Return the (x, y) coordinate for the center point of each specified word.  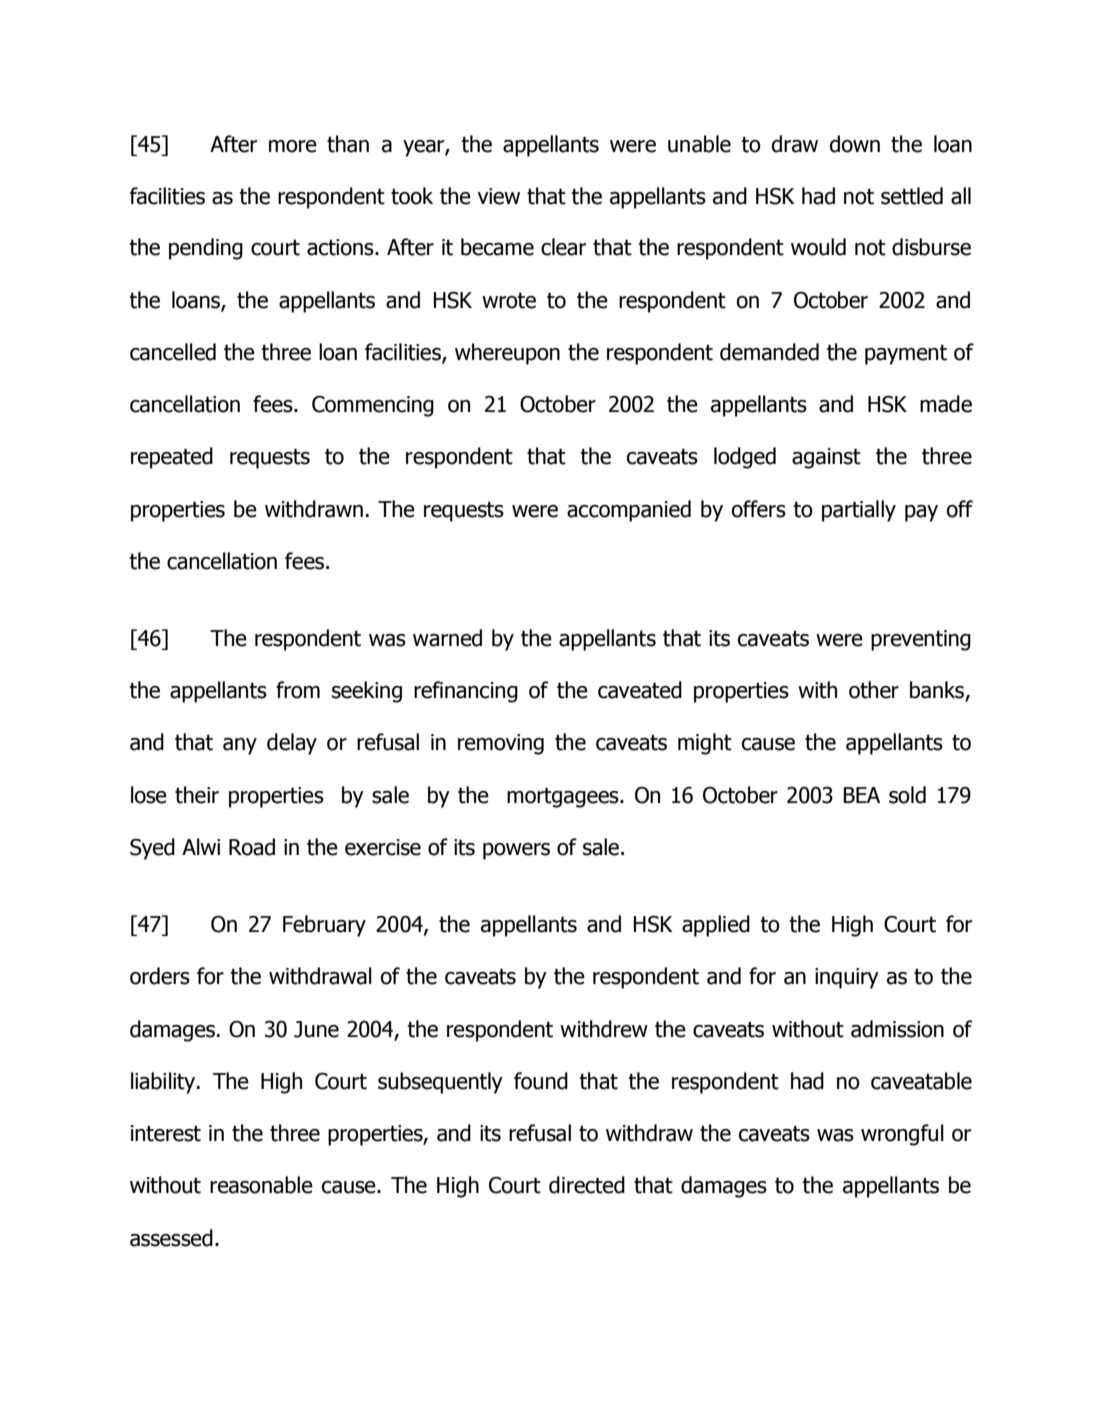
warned (447, 638)
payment (906, 354)
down (855, 144)
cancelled (173, 352)
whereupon (507, 354)
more (293, 146)
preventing (921, 640)
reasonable (261, 1185)
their (197, 795)
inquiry (847, 978)
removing (501, 744)
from (298, 690)
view (499, 196)
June (316, 1029)
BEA (861, 795)
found (541, 1081)
